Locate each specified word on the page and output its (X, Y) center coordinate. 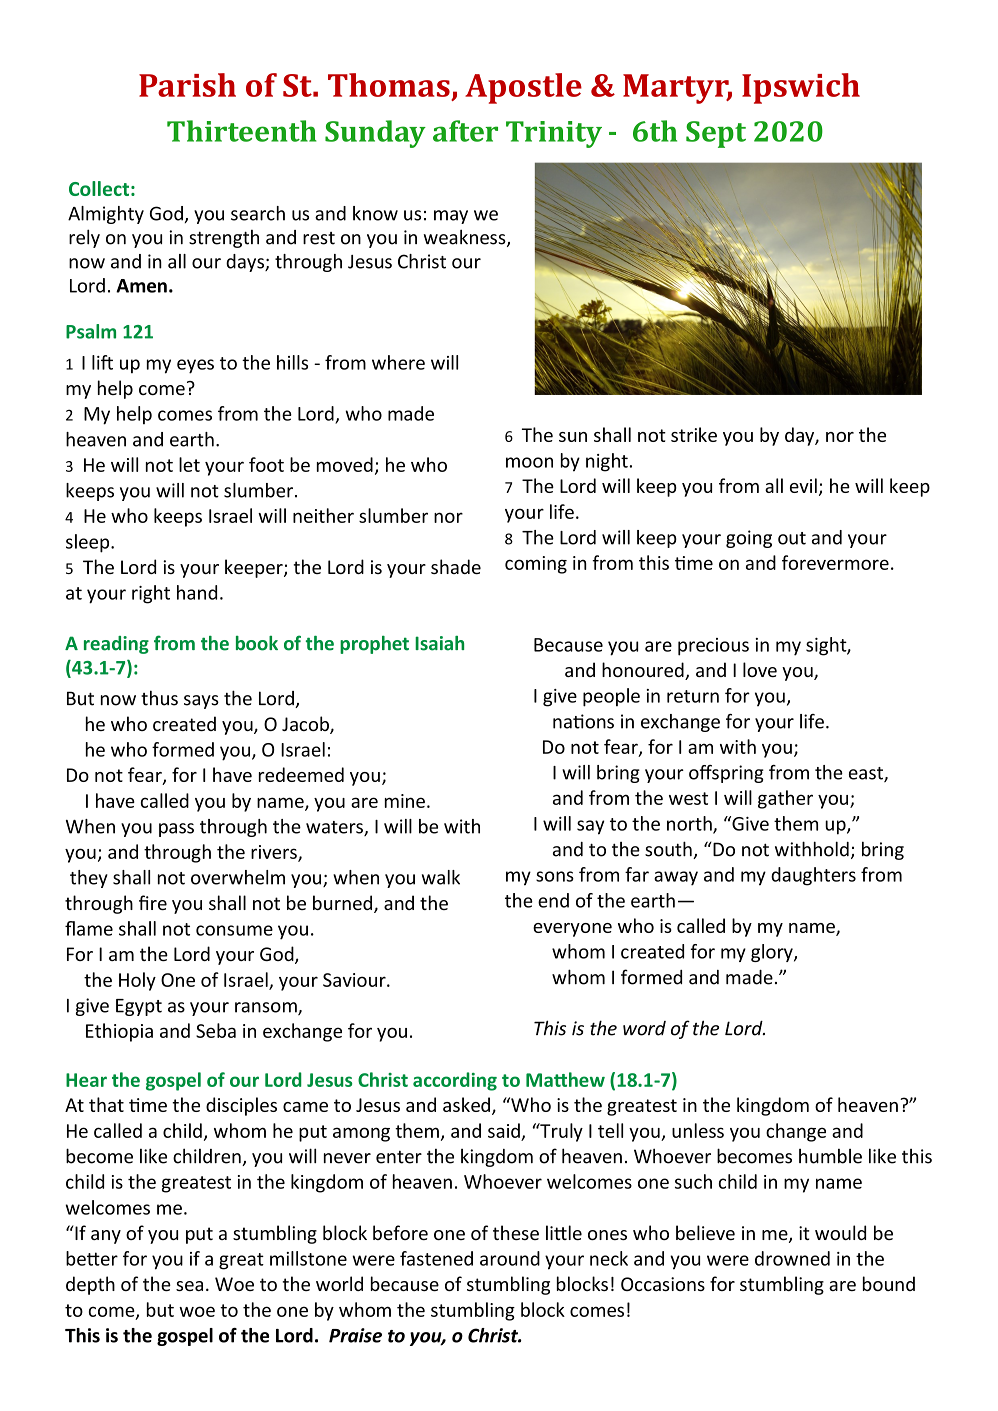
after (465, 131)
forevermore (835, 562)
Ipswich (801, 88)
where (398, 362)
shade (456, 566)
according (455, 1081)
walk (441, 877)
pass (176, 830)
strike (694, 434)
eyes (195, 366)
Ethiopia (119, 1032)
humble (830, 1156)
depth (90, 1285)
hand (197, 592)
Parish (187, 85)
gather (785, 799)
